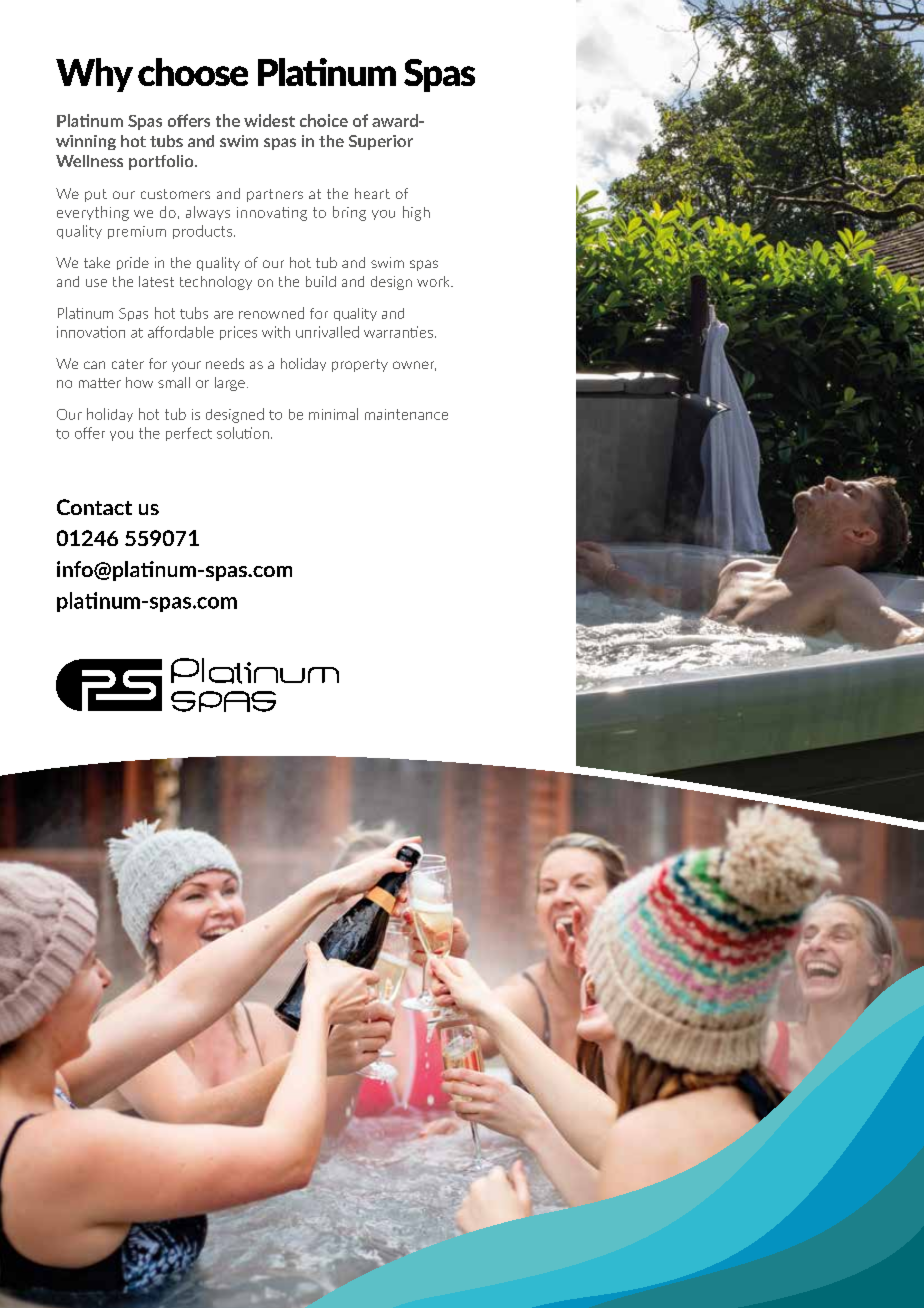  Describe the element at coordinates (324, 120) in the screenshot. I see `choice` at that location.
